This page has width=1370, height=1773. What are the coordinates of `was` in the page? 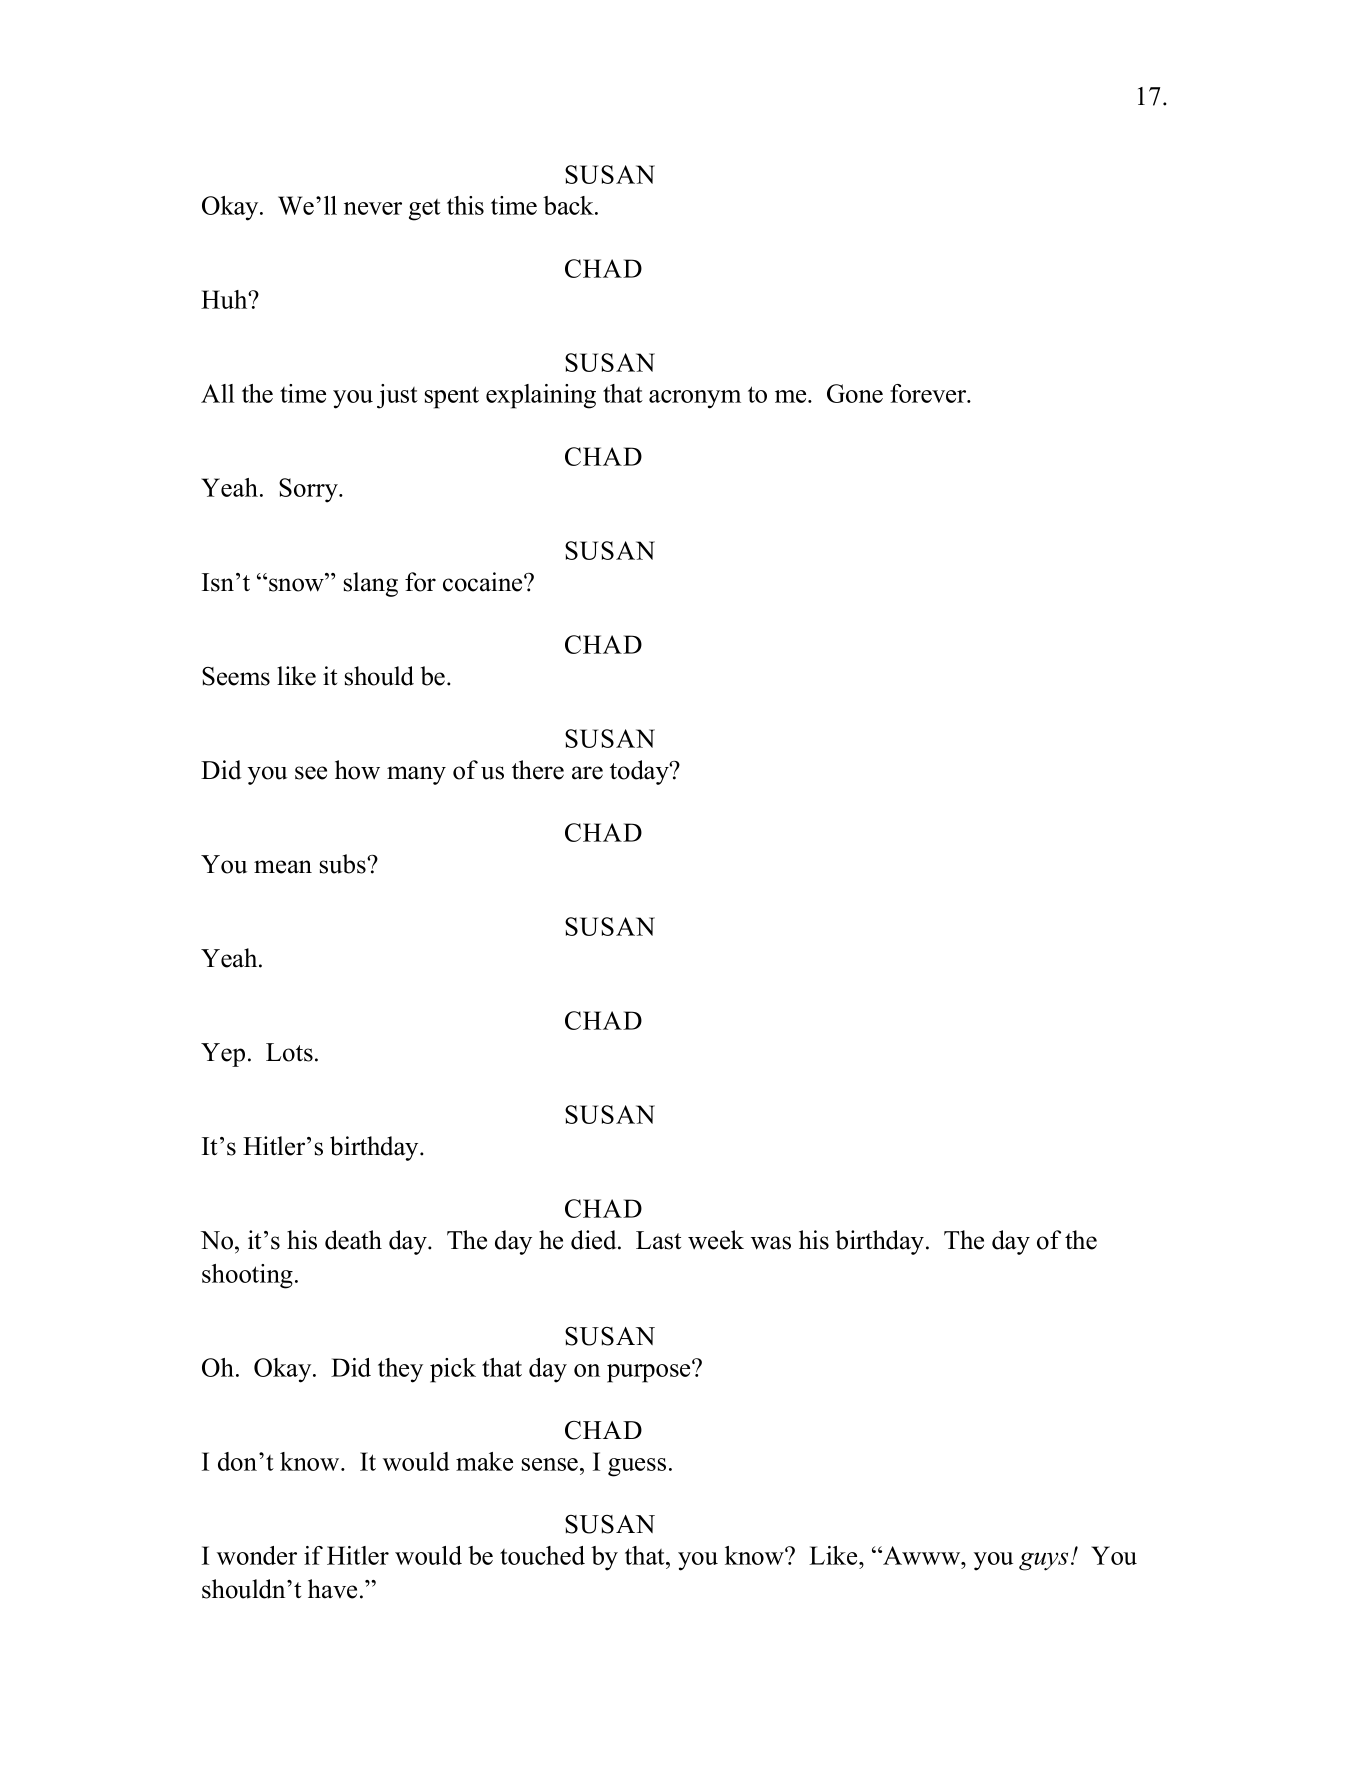 It's located at (771, 1243).
